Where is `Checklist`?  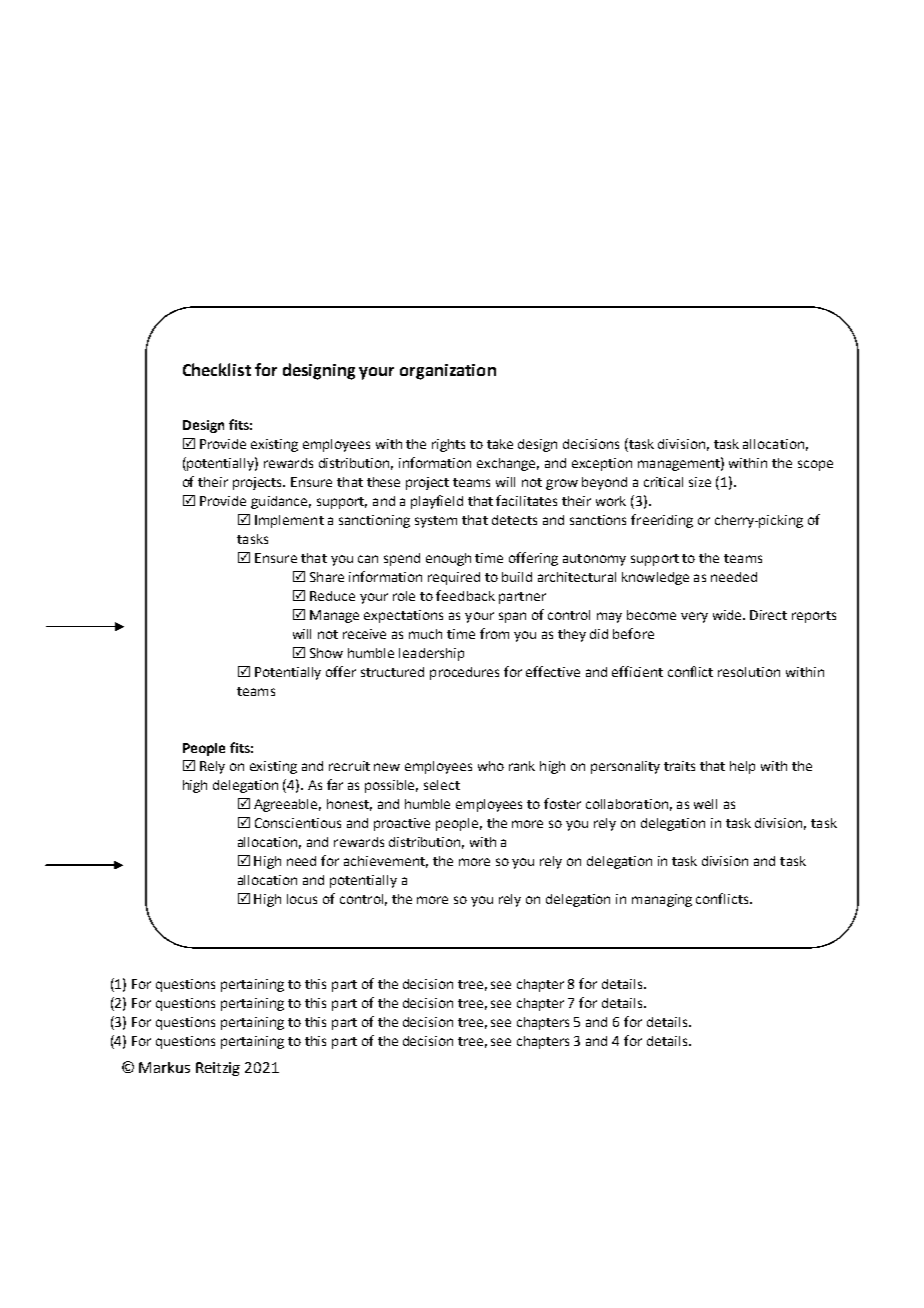
Checklist is located at coordinates (217, 369).
